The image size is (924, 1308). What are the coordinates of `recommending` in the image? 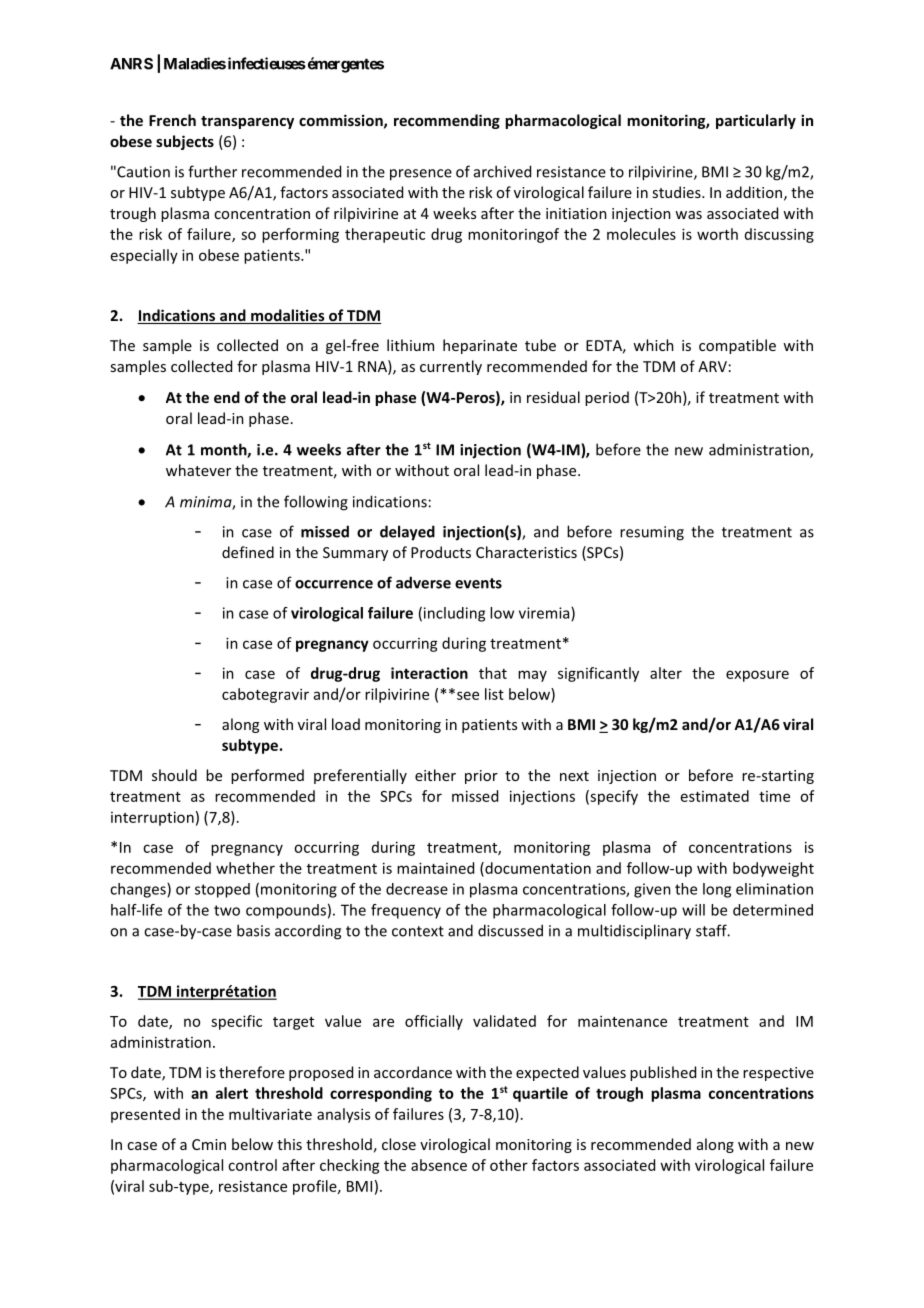 It's located at (447, 121).
